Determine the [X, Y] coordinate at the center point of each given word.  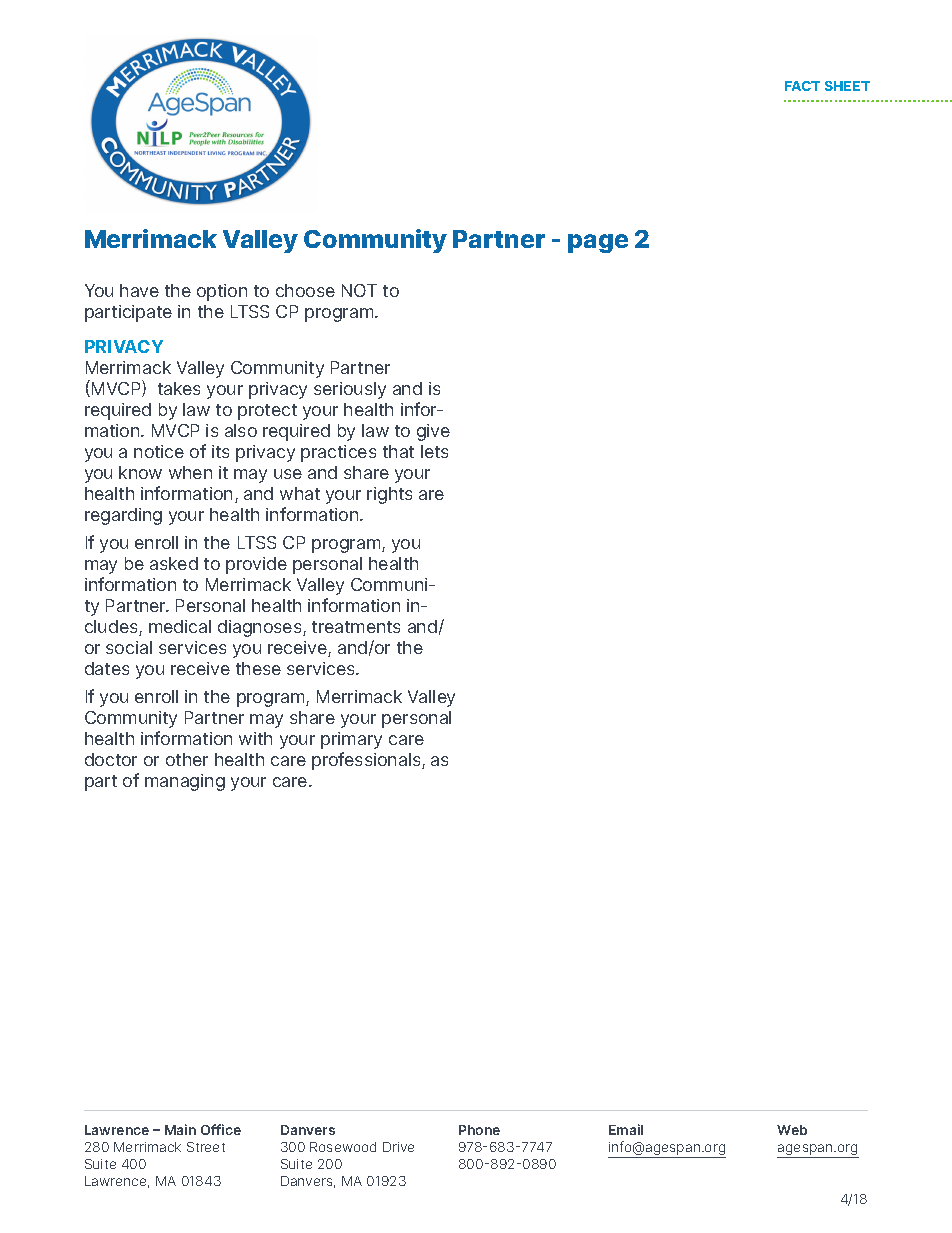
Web [792, 1130]
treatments [356, 627]
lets [434, 451]
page [598, 243]
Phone [479, 1130]
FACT [802, 86]
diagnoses [261, 628]
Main [180, 1129]
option [222, 292]
